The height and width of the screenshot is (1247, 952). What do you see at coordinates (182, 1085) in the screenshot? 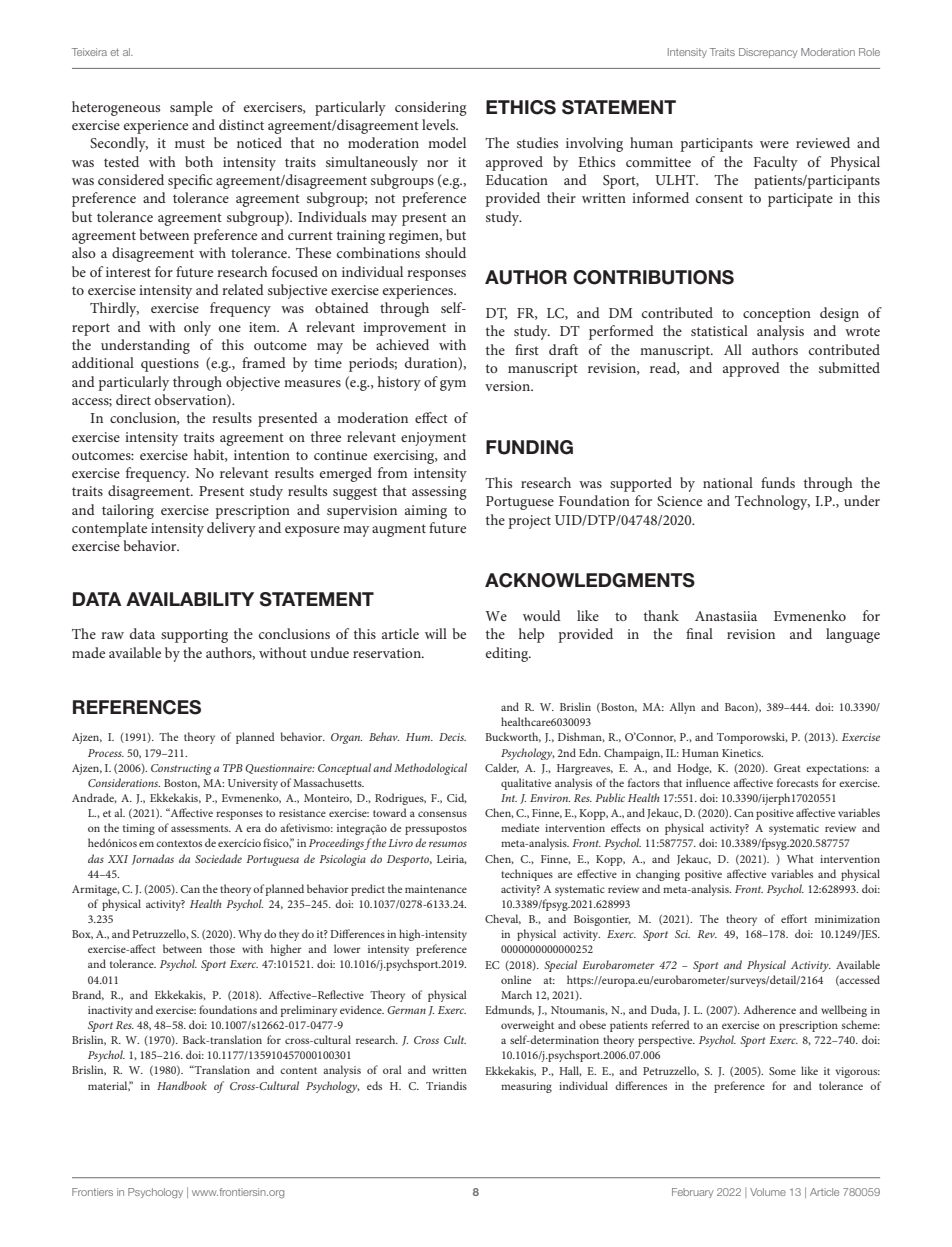
I see `Handbook` at bounding box center [182, 1085].
